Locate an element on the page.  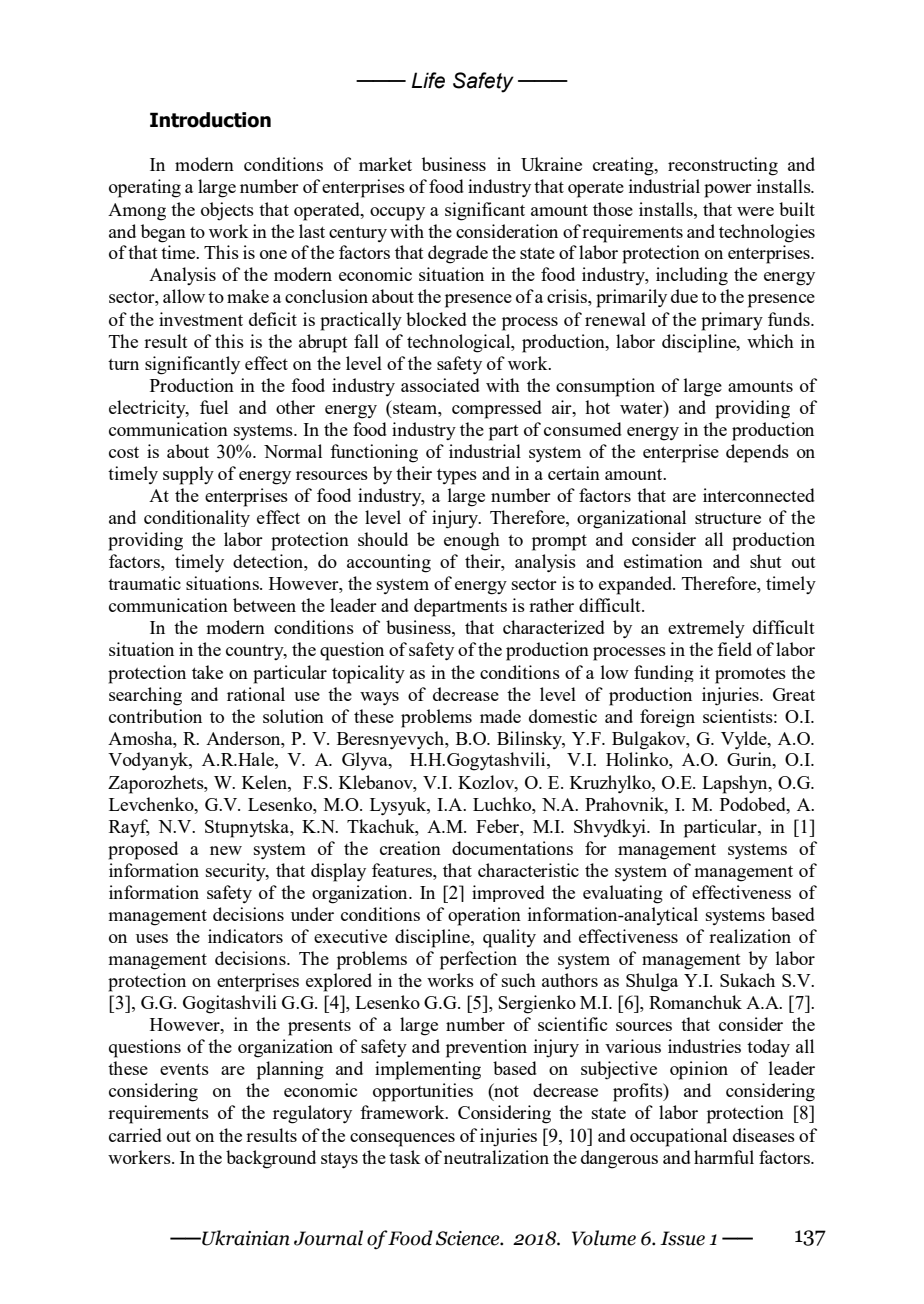
take is located at coordinates (207, 672).
